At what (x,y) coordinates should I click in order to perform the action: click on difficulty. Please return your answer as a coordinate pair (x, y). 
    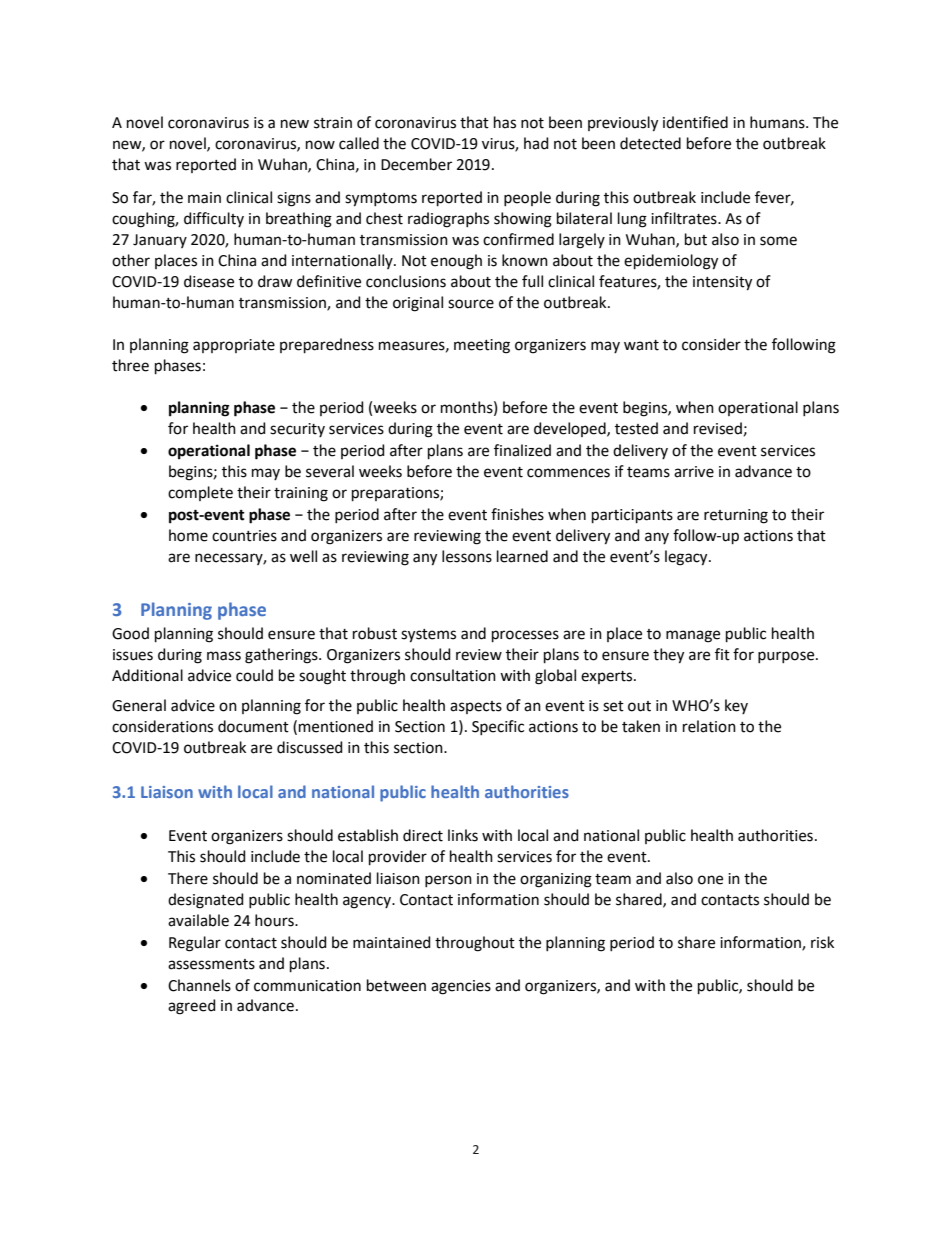
    Looking at the image, I should click on (214, 219).
